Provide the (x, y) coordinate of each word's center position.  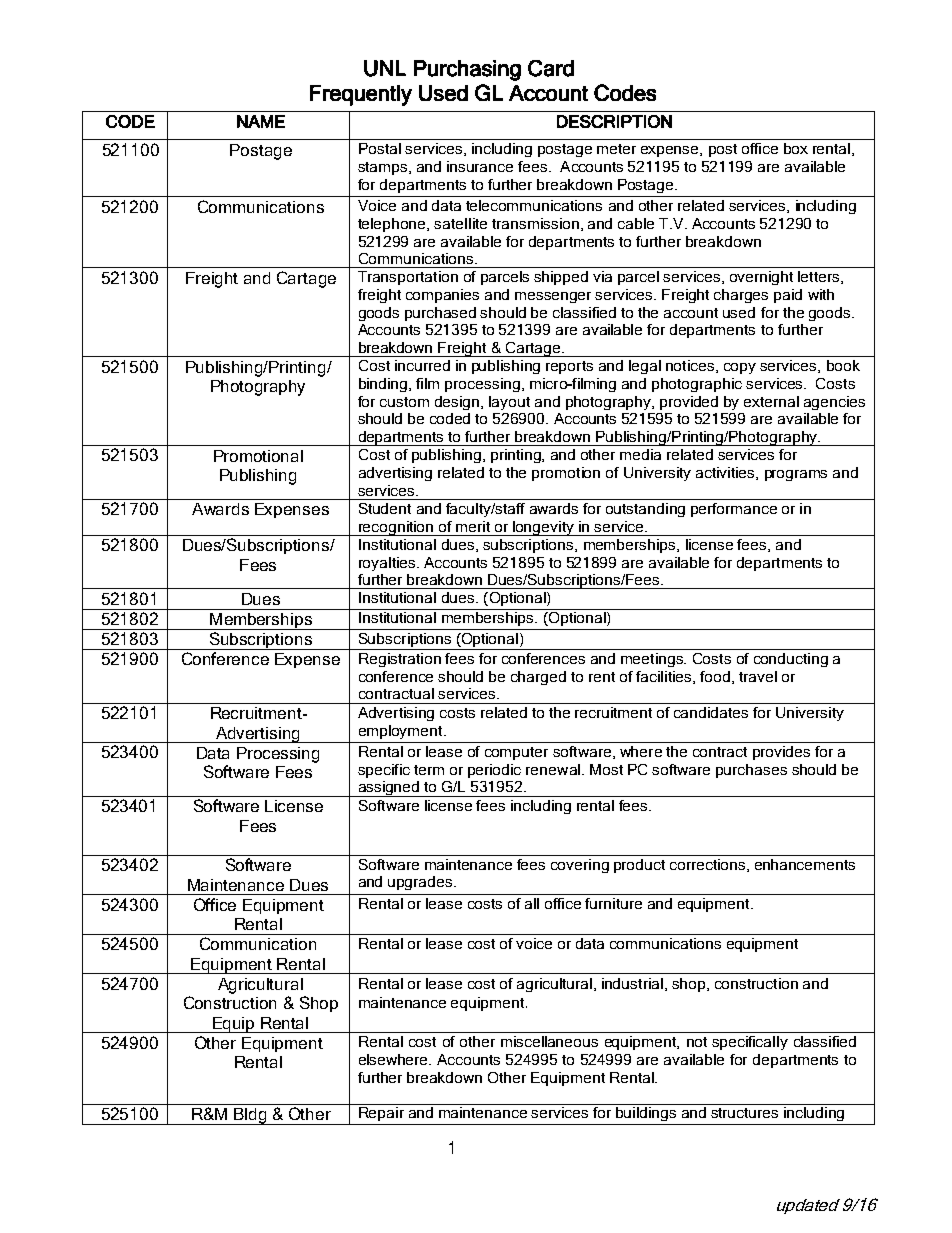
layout (509, 403)
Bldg (250, 1116)
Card (551, 68)
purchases (751, 771)
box (796, 148)
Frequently (361, 95)
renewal (553, 769)
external (771, 401)
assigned (389, 789)
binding (384, 385)
